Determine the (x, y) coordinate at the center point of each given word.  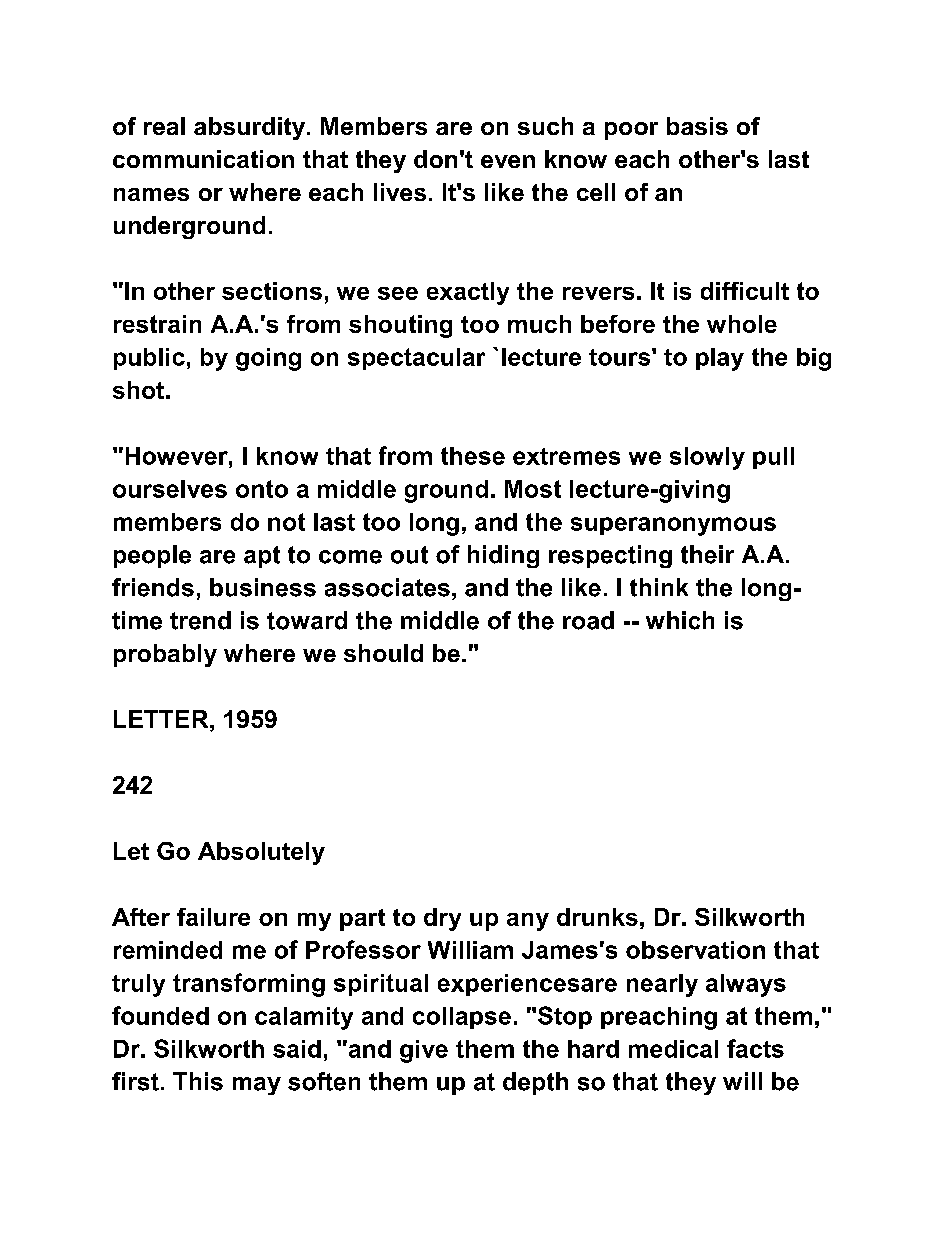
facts (755, 1048)
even (508, 161)
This (198, 1081)
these (473, 456)
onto (262, 489)
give (424, 1051)
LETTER (162, 719)
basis (697, 126)
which (680, 620)
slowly (707, 458)
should (383, 653)
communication (203, 159)
